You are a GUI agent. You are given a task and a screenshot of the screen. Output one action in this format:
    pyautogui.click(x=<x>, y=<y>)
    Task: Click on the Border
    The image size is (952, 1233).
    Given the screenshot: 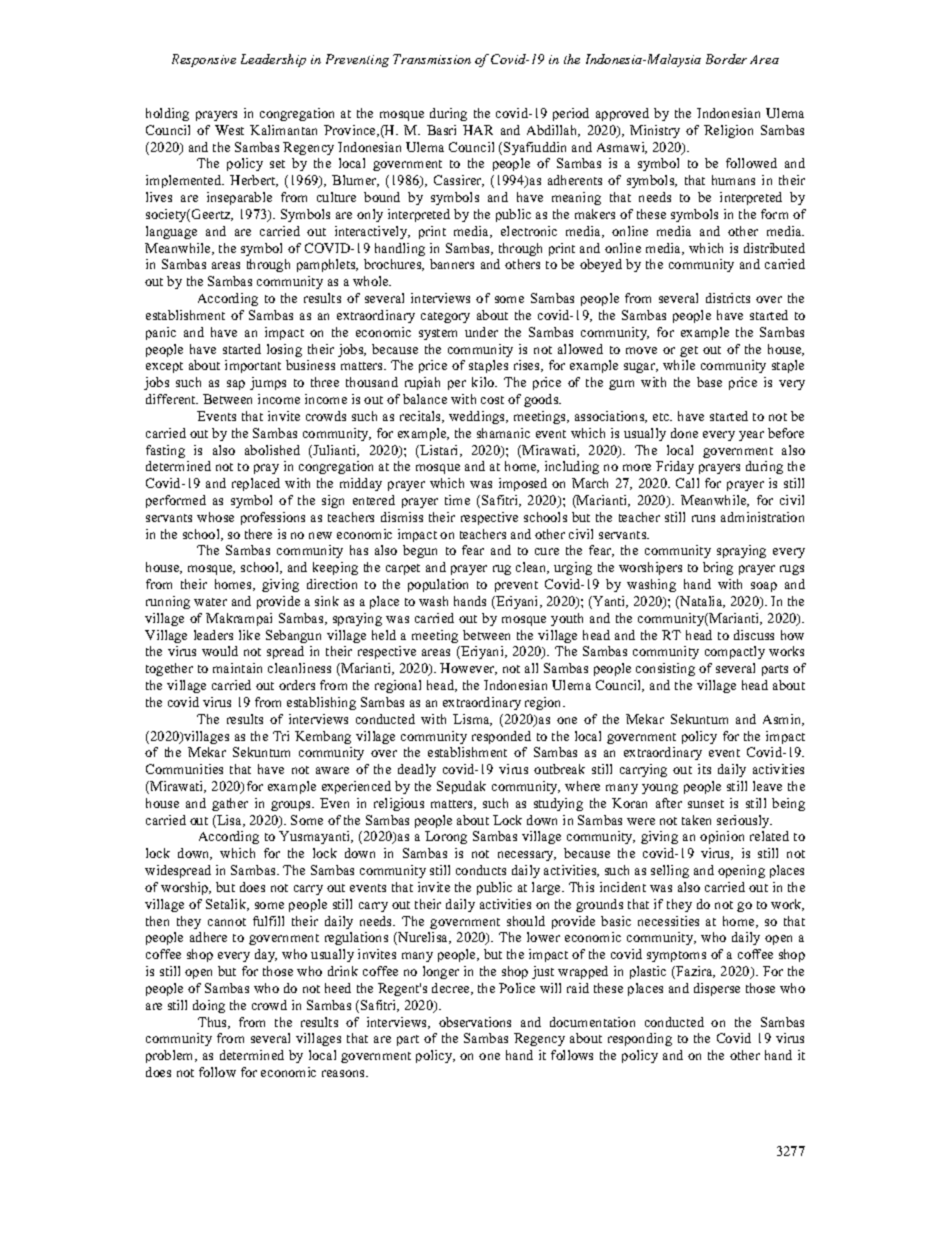 What is the action you would take?
    pyautogui.click(x=726, y=59)
